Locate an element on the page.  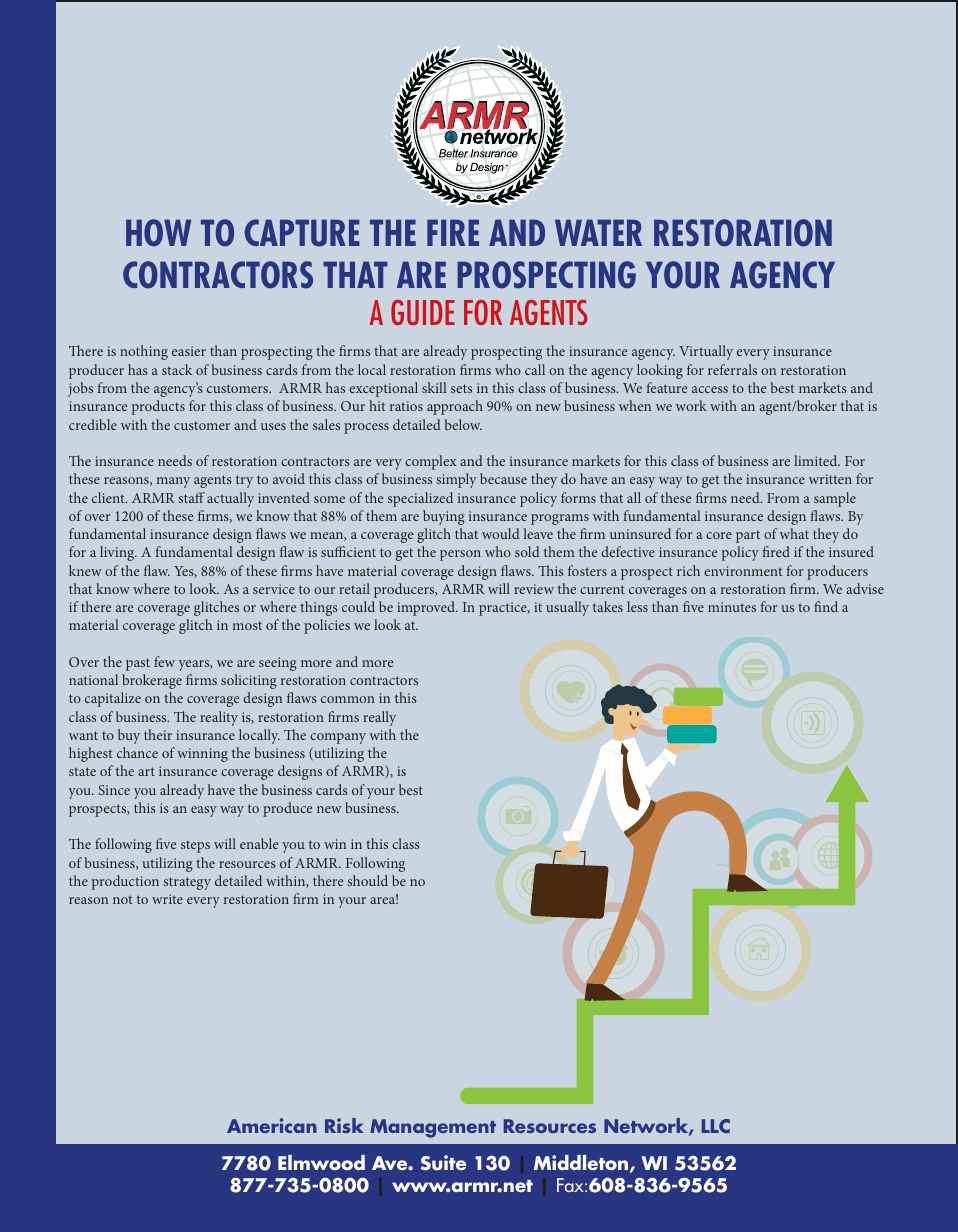
GUIDE is located at coordinates (423, 312).
